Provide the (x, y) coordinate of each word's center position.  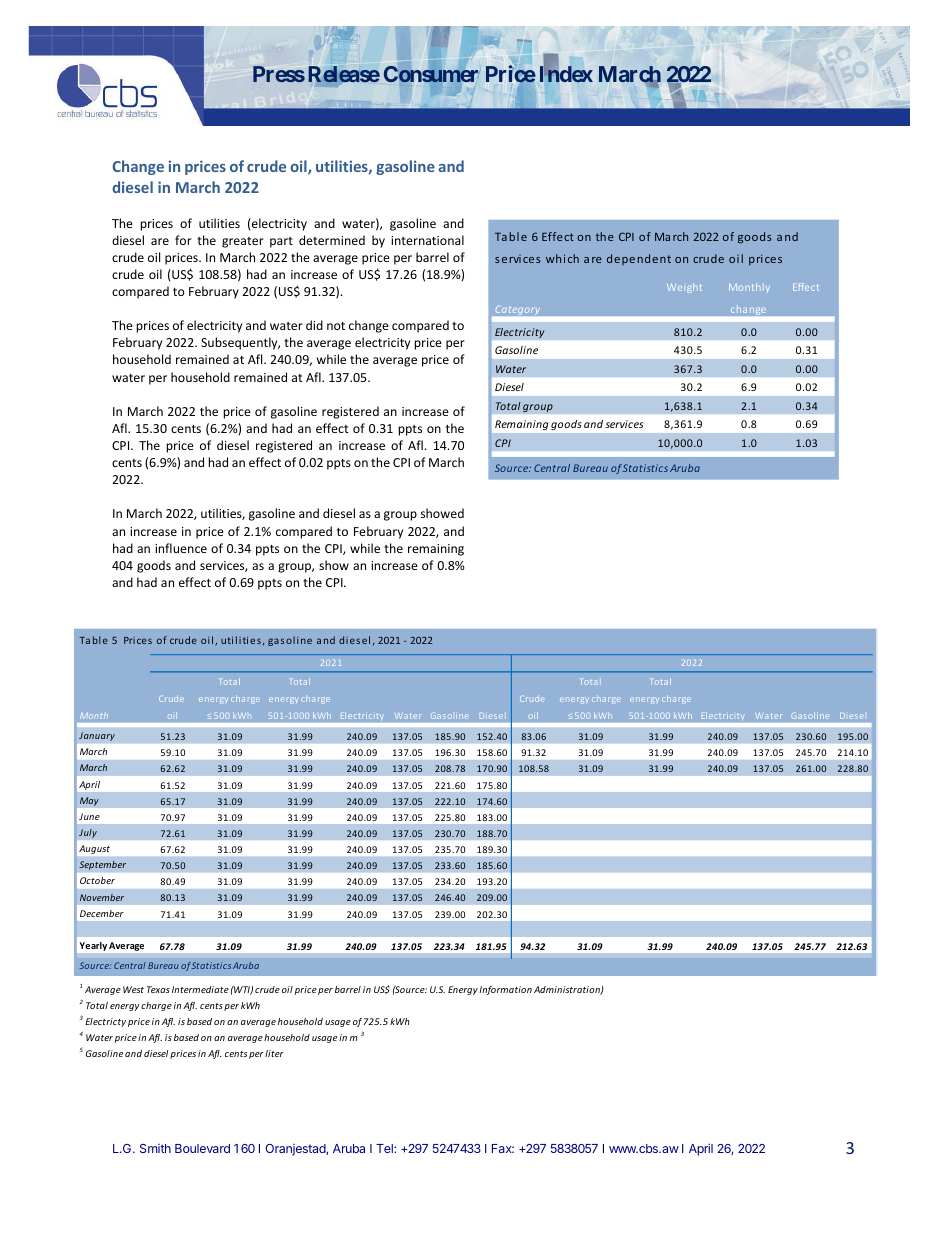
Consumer (431, 74)
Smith (155, 1148)
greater (243, 242)
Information (505, 990)
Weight (684, 288)
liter (274, 1053)
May (89, 801)
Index (566, 73)
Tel (385, 1148)
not (336, 326)
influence (181, 548)
